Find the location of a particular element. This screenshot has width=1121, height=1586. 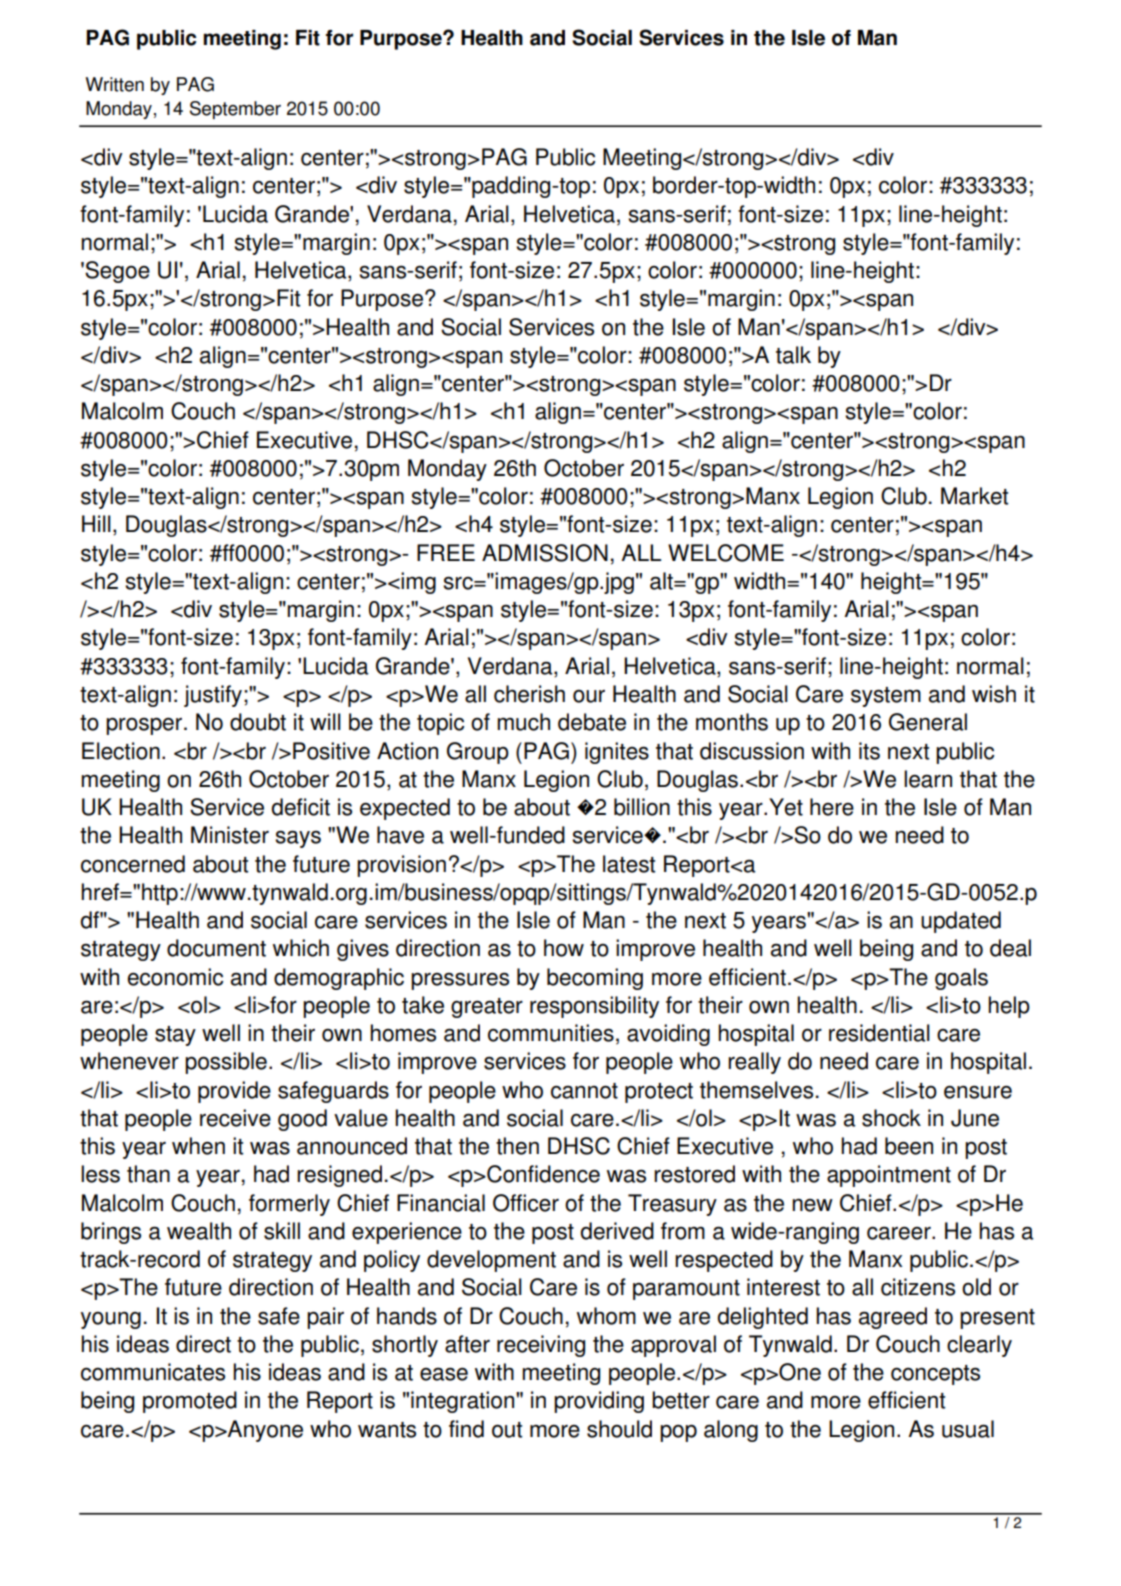

talk is located at coordinates (793, 355).
